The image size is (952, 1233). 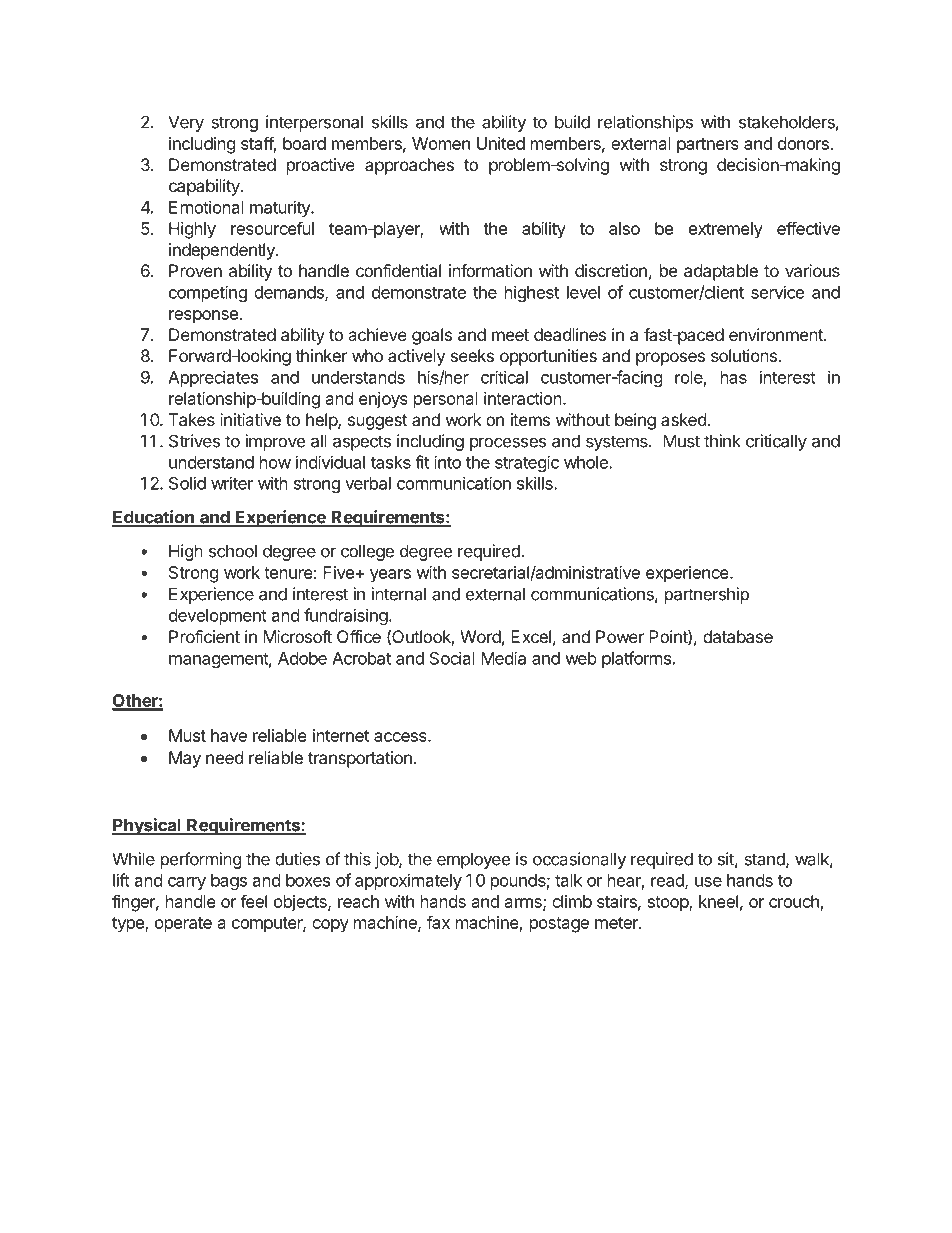 What do you see at coordinates (803, 143) in the screenshot?
I see `donors` at bounding box center [803, 143].
